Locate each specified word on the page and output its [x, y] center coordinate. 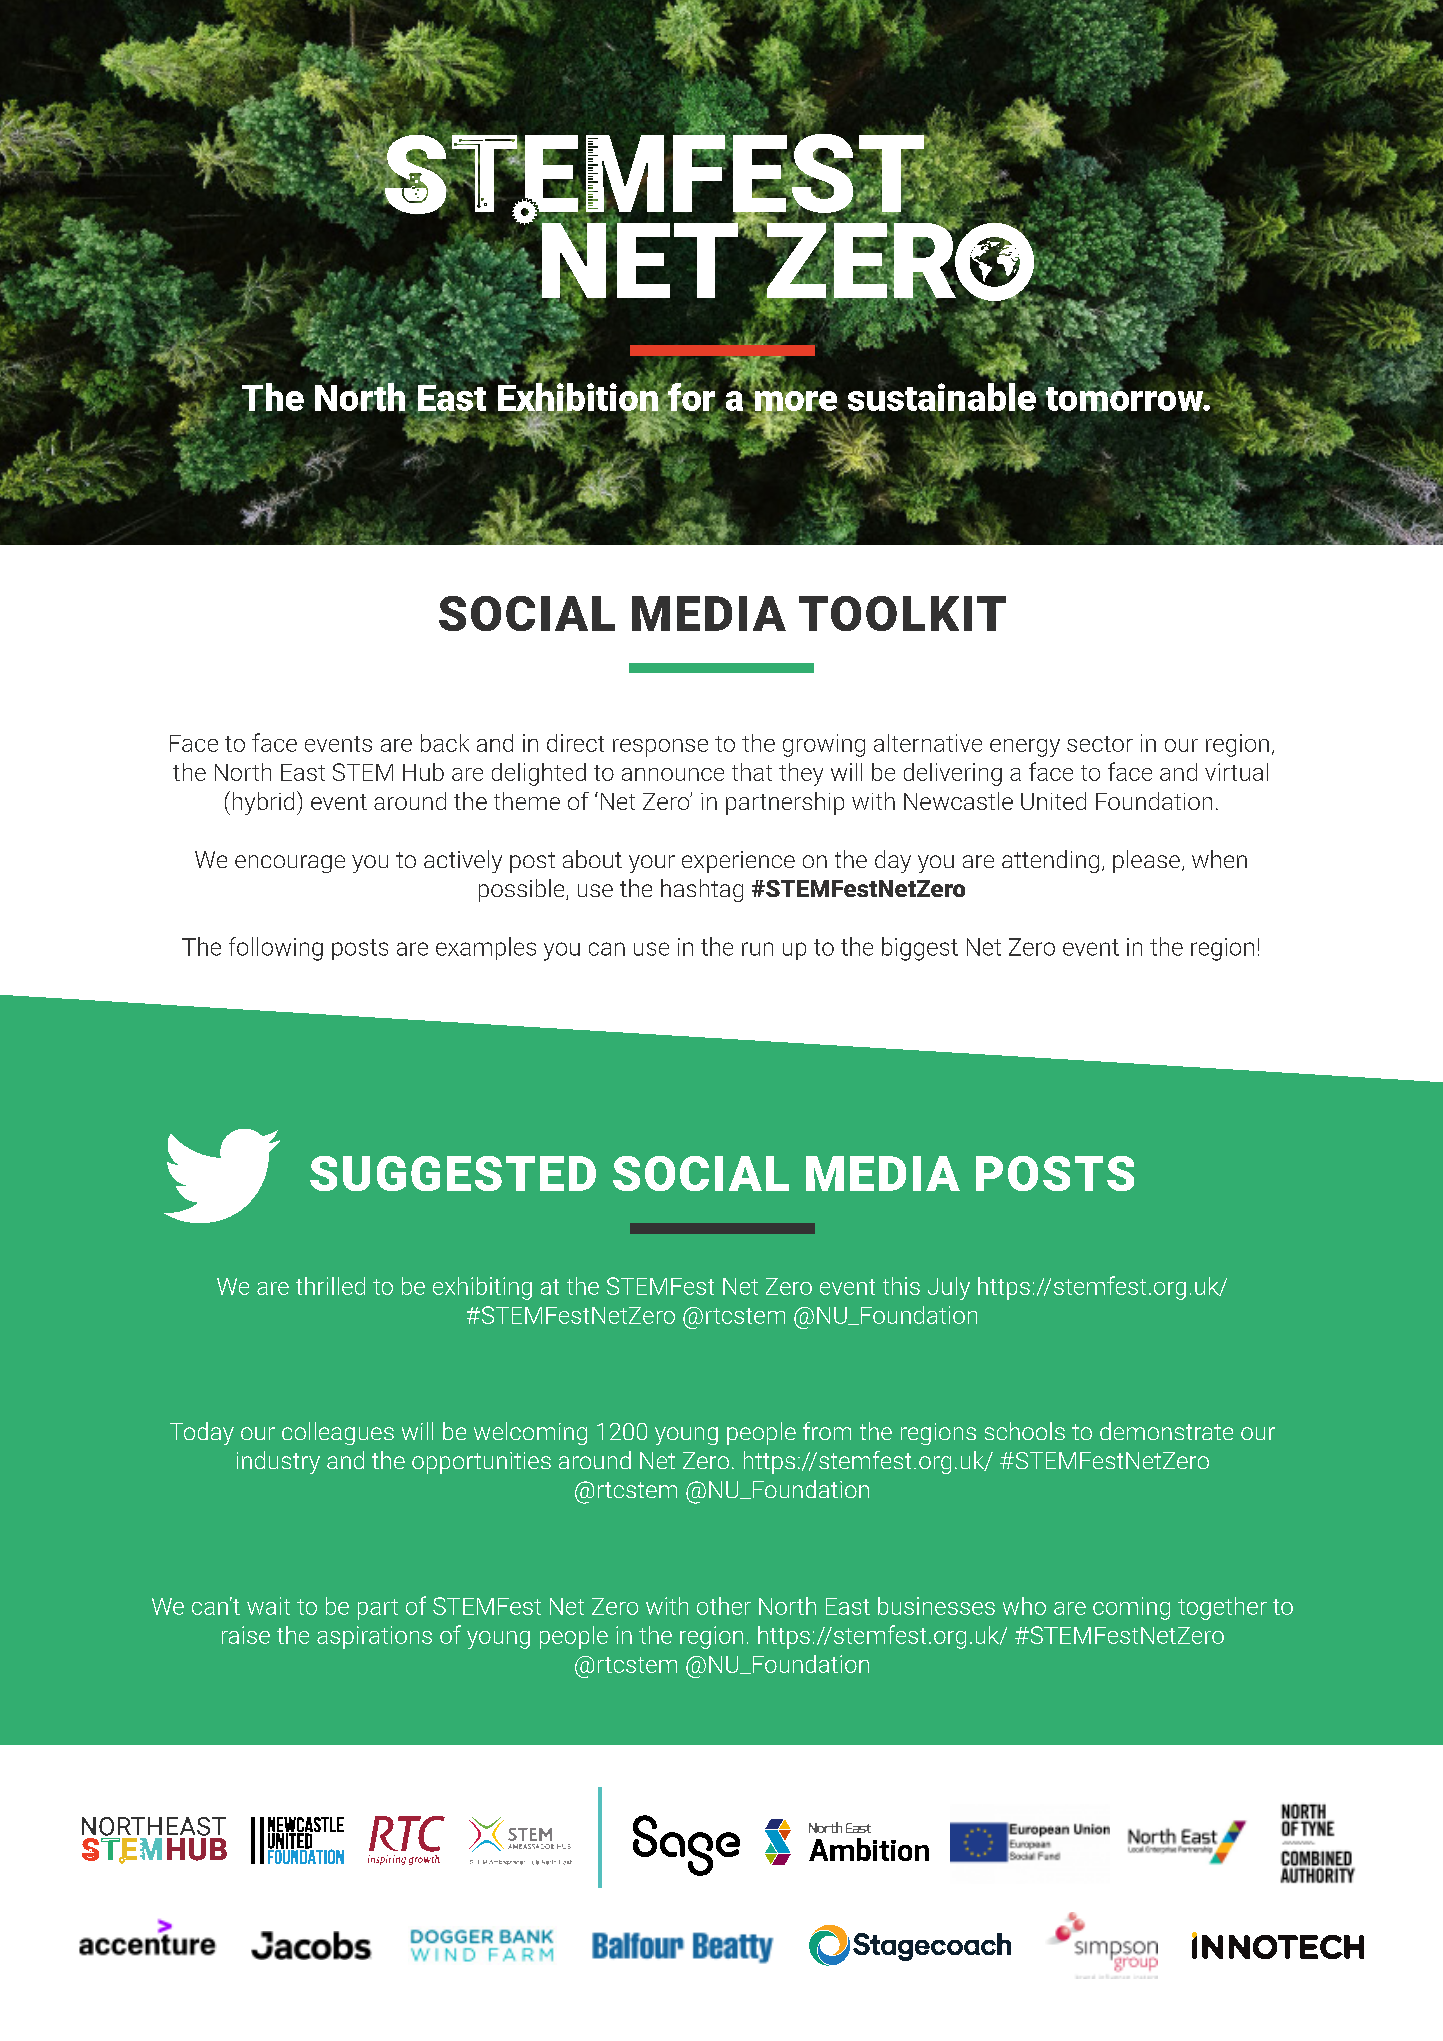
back [445, 743]
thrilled [330, 1286]
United [1053, 801]
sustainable [943, 396]
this [901, 1286]
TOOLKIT [902, 613]
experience [738, 862]
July [949, 1288]
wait [268, 1606]
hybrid [263, 803]
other [724, 1606]
